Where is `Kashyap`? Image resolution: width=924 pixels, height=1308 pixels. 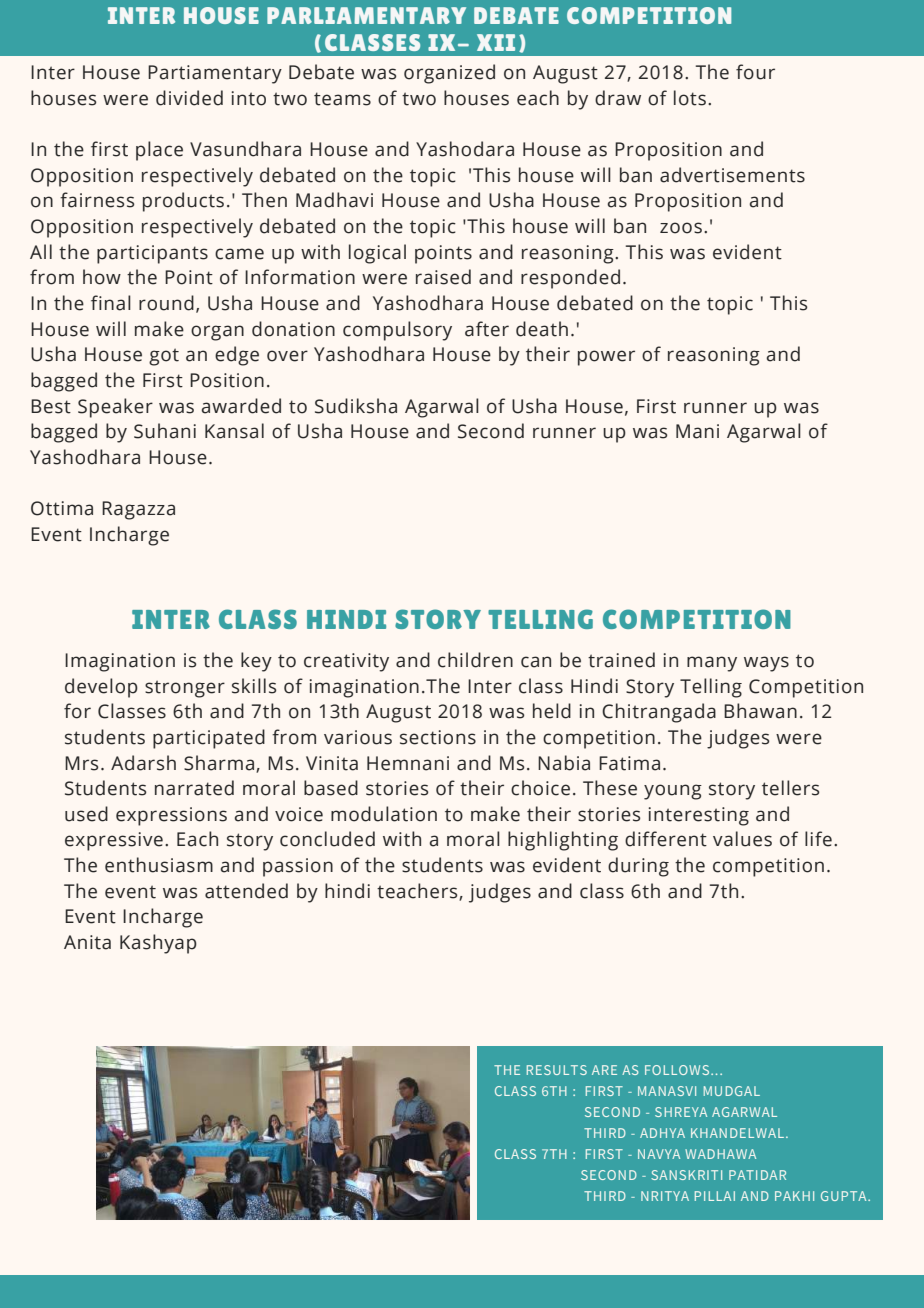
Kashyap is located at coordinates (158, 944).
